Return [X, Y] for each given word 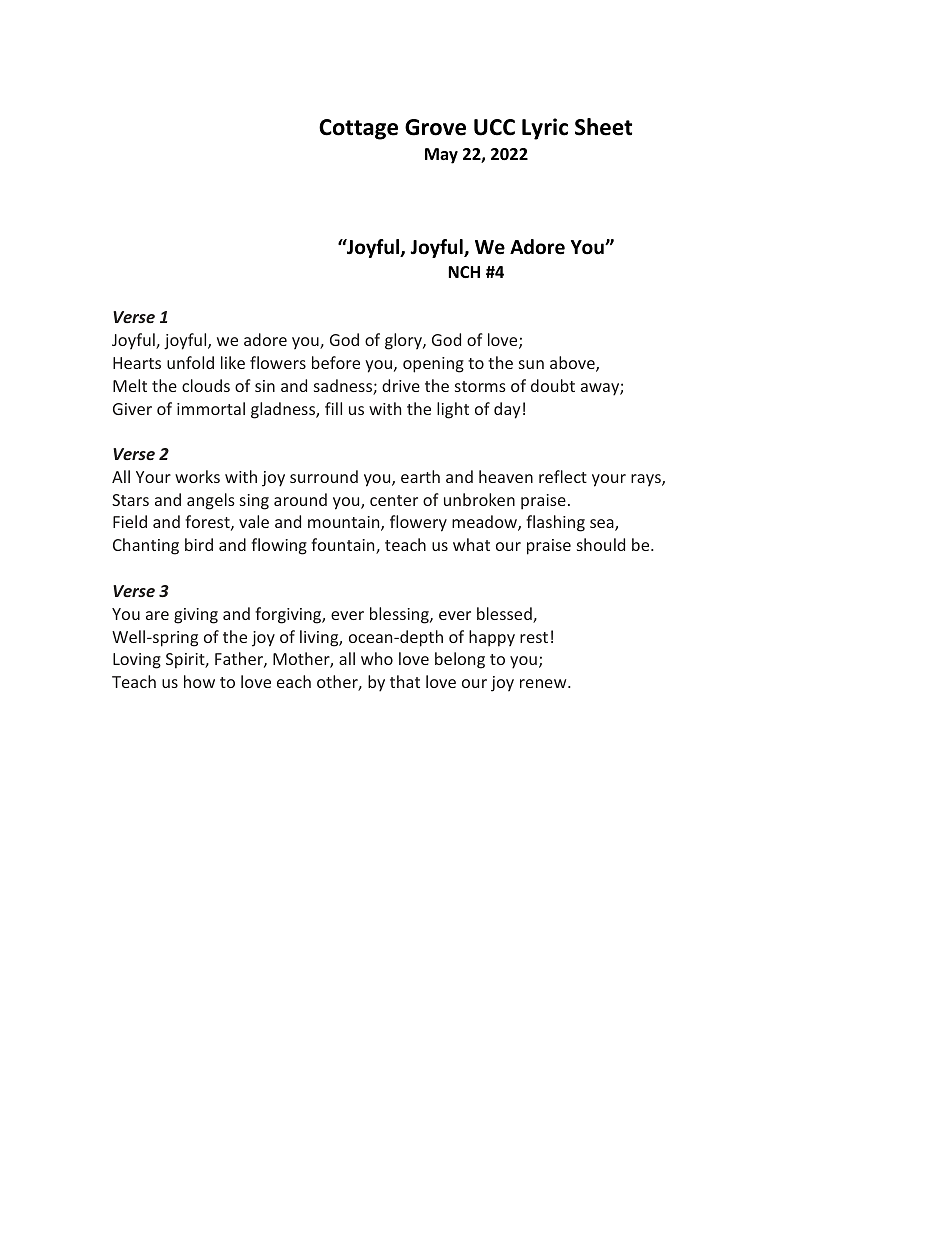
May [441, 156]
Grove [435, 127]
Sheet [603, 127]
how [199, 681]
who [377, 658]
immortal [211, 408]
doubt [553, 385]
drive [401, 385]
